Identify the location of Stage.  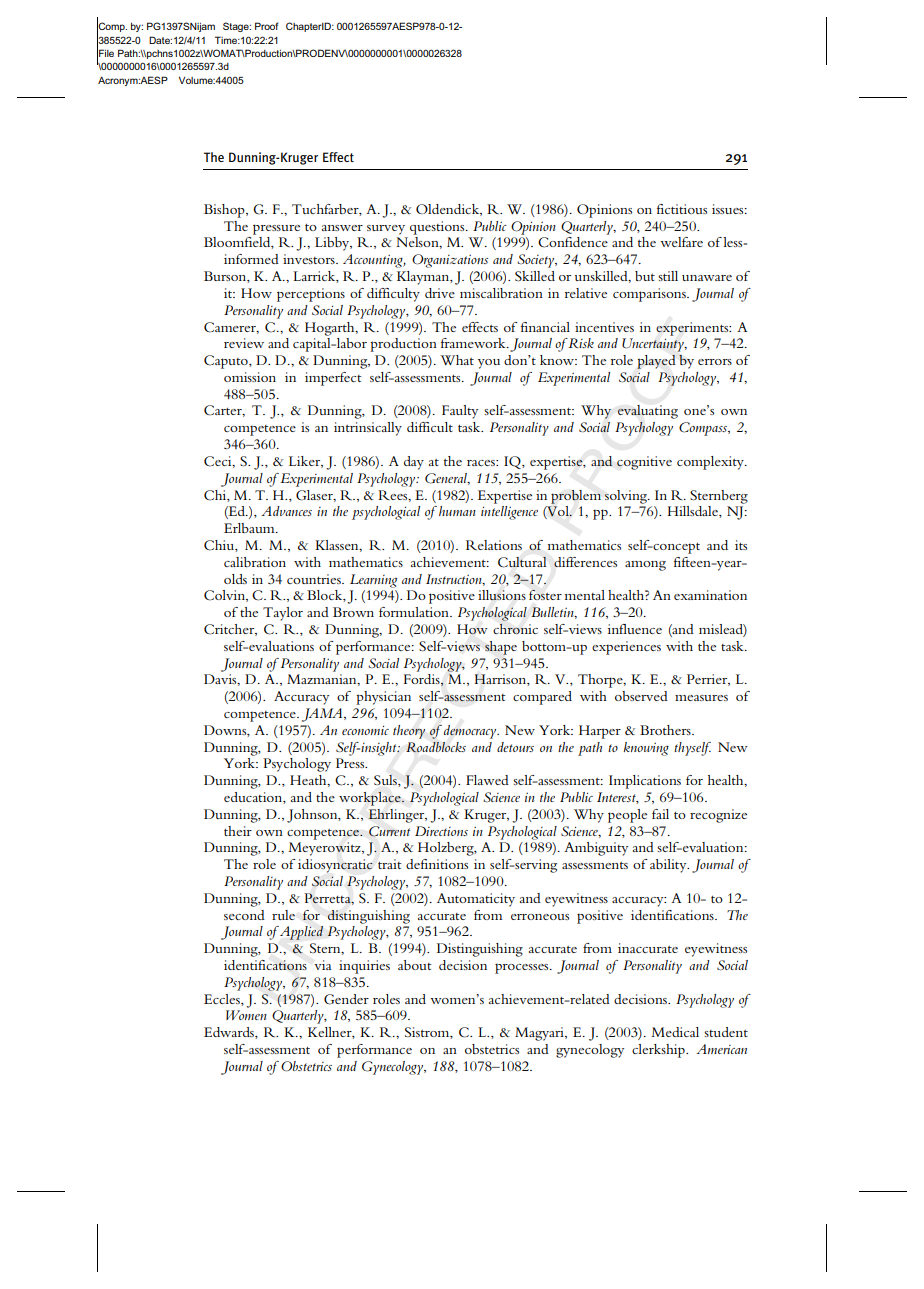
(237, 27).
